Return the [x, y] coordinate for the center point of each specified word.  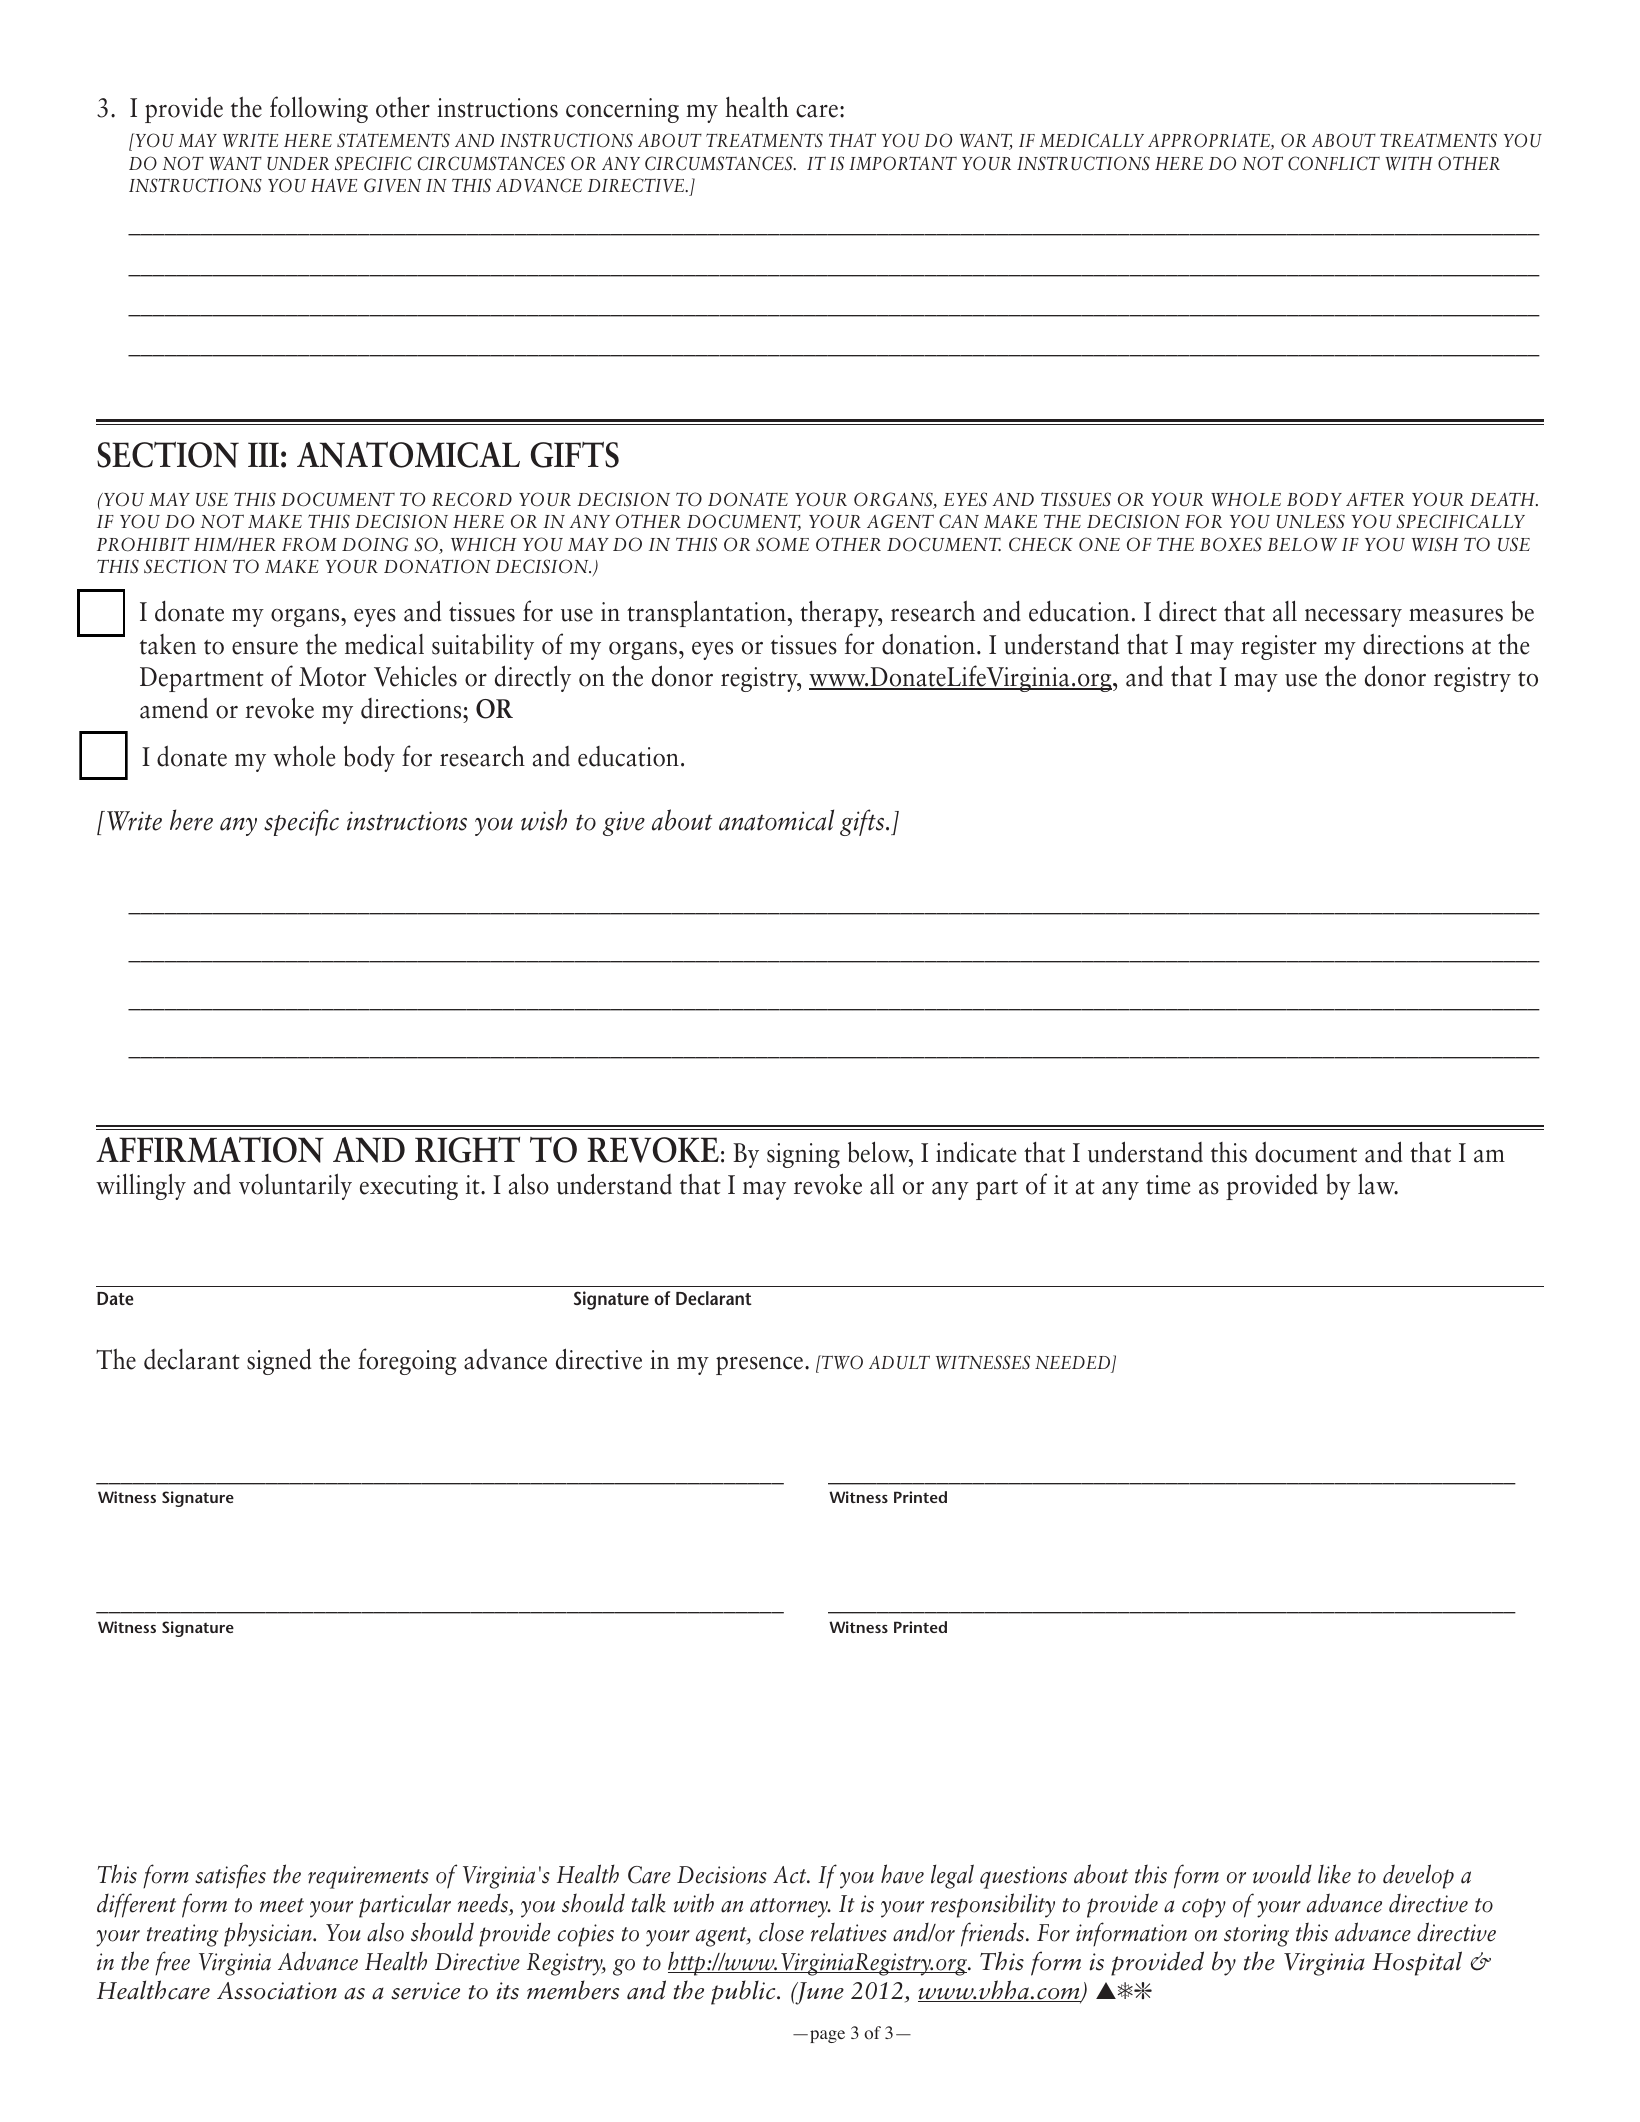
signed [279, 1361]
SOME [782, 544]
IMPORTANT [903, 163]
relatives [849, 1932]
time [1168, 1185]
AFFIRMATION [210, 1149]
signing [803, 1155]
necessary [1353, 618]
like [1334, 1874]
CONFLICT [1334, 163]
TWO [841, 1362]
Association [277, 1991]
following [319, 109]
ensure [265, 648]
